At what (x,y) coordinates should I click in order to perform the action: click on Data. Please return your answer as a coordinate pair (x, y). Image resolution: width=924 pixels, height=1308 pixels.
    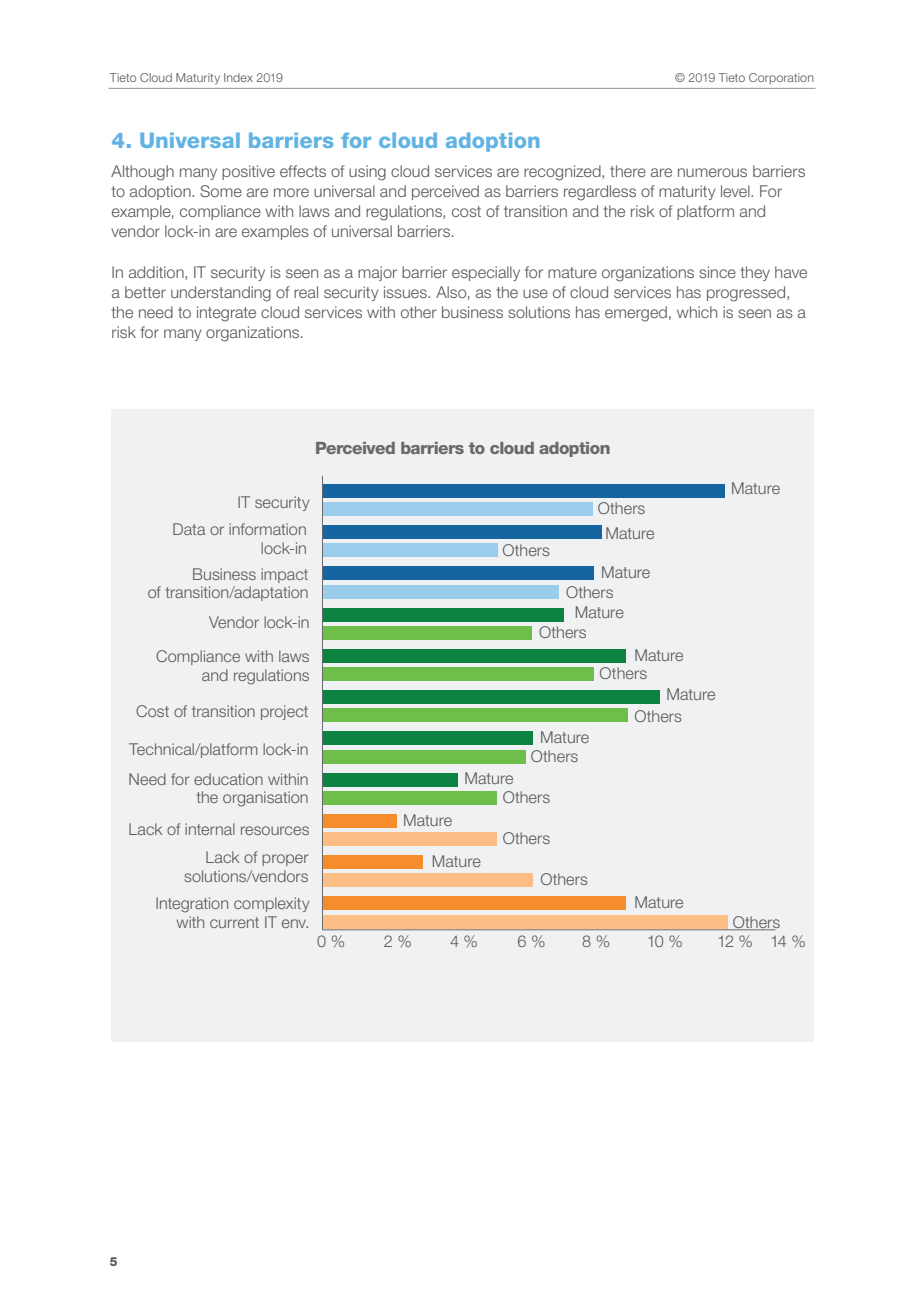
    Looking at the image, I should click on (189, 529).
